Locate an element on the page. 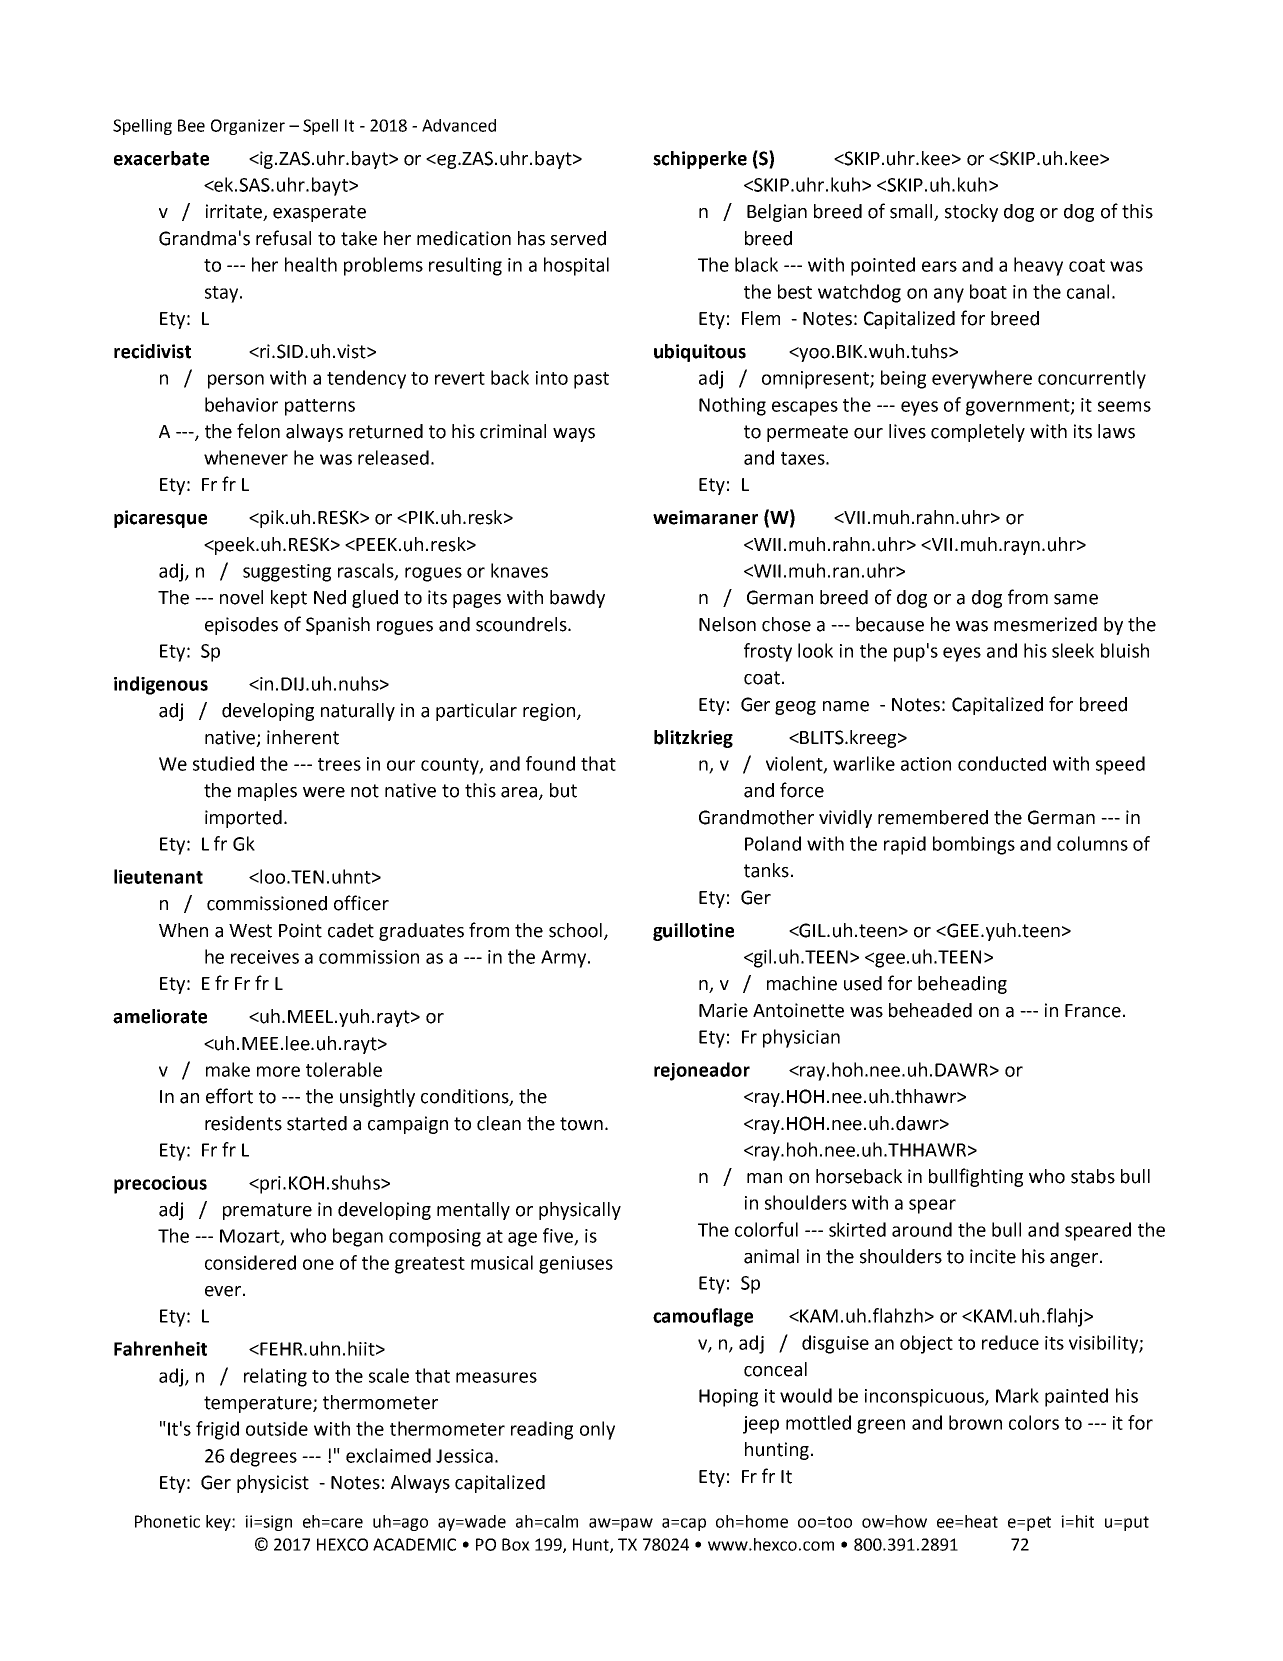 This image has width=1283, height=1661. only is located at coordinates (597, 1430).
